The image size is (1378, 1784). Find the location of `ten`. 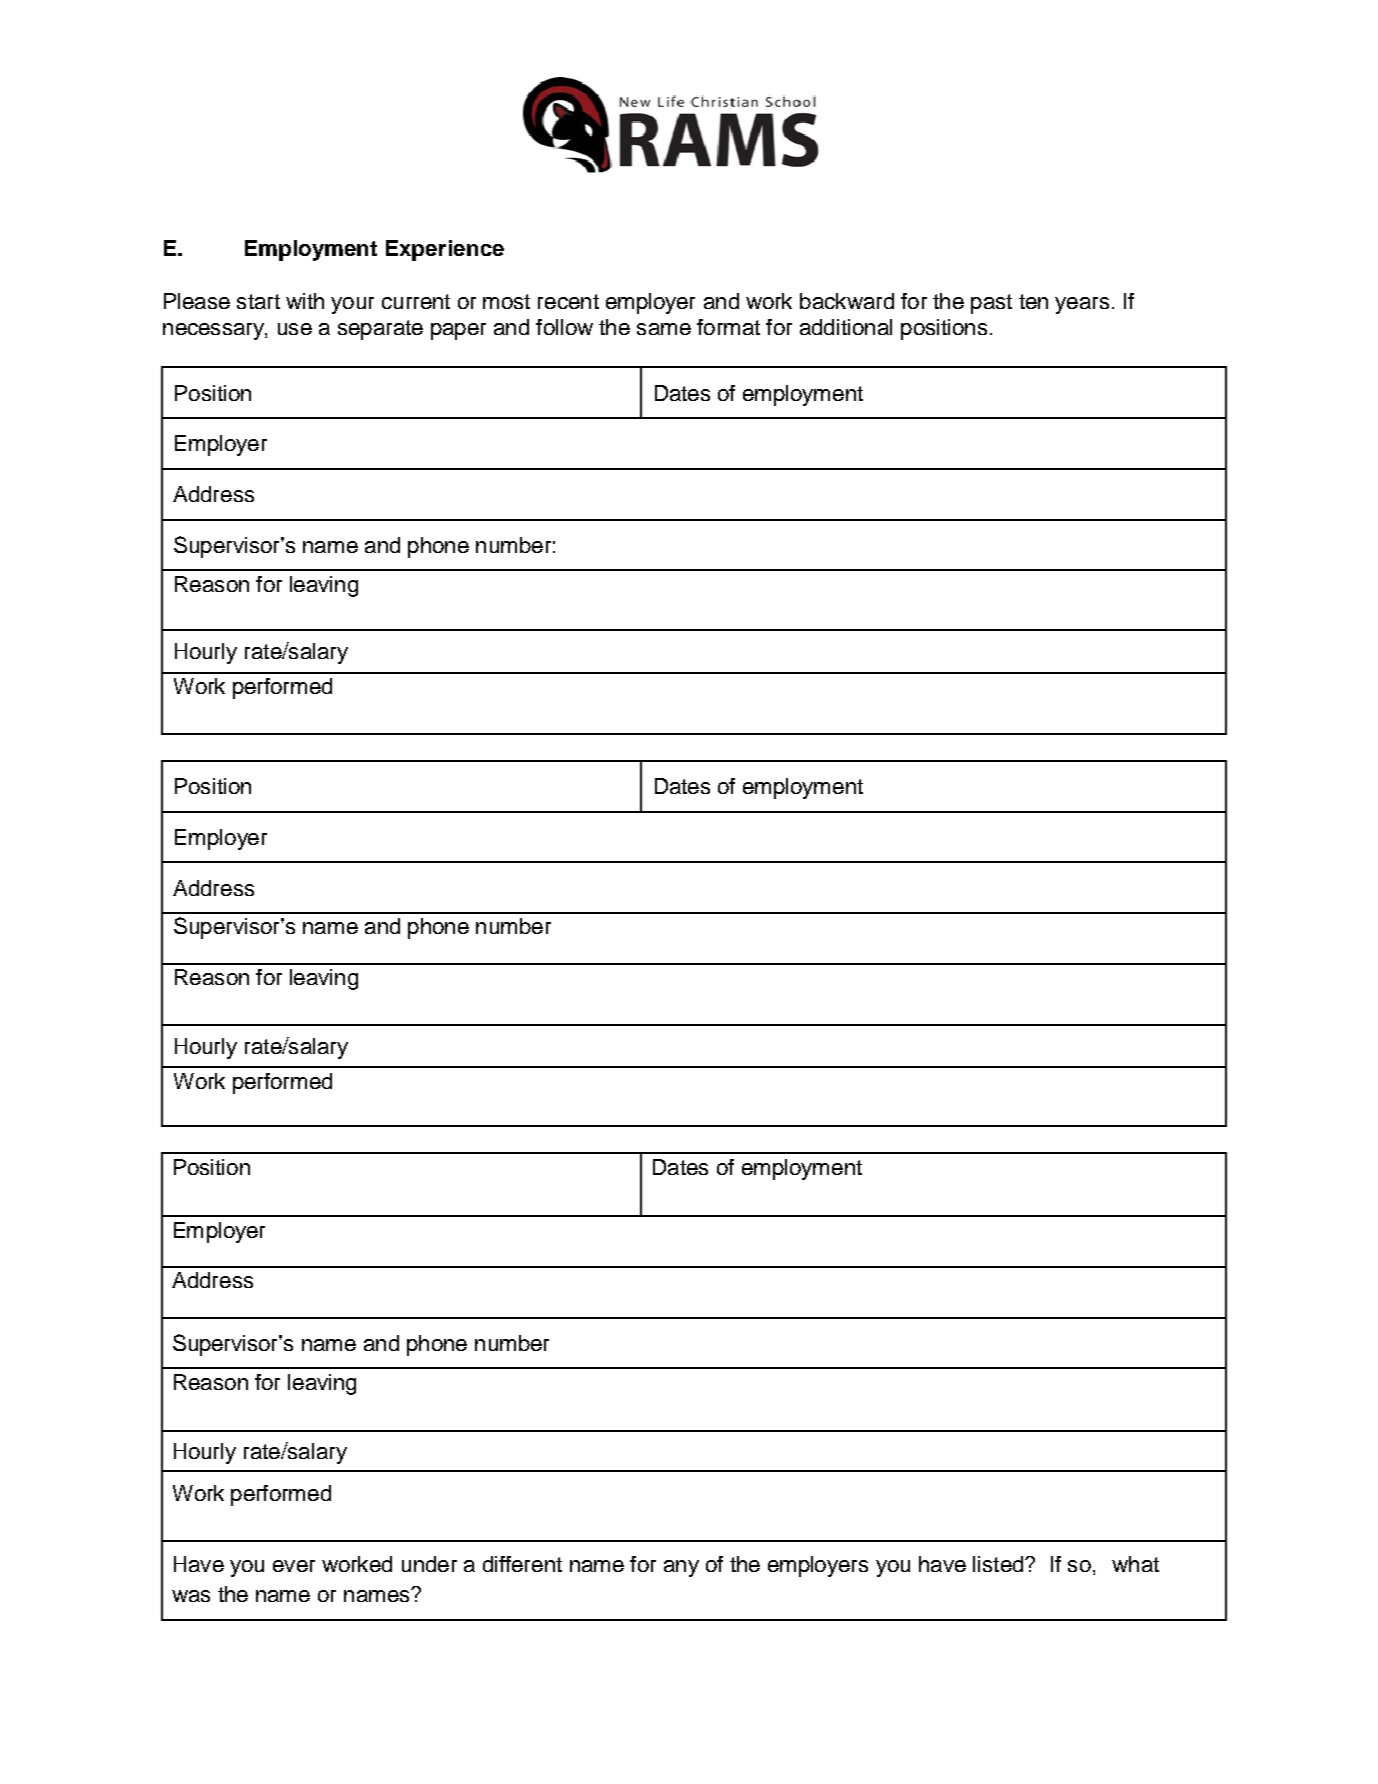

ten is located at coordinates (1033, 301).
